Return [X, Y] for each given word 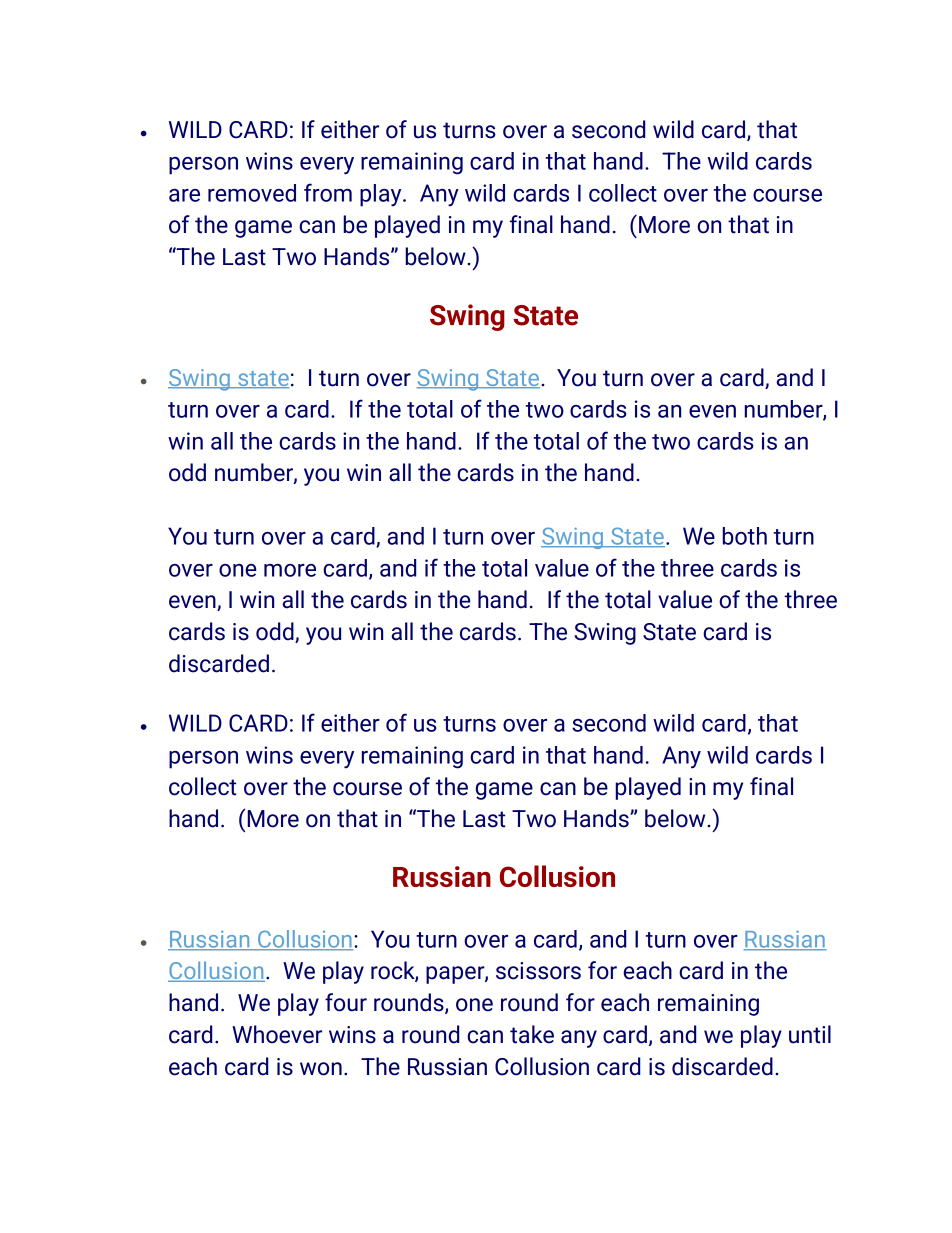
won [321, 1069]
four [346, 1002]
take [532, 1034]
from [328, 192]
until [810, 1034]
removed [252, 193]
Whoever [277, 1034]
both [744, 536]
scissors [538, 971]
